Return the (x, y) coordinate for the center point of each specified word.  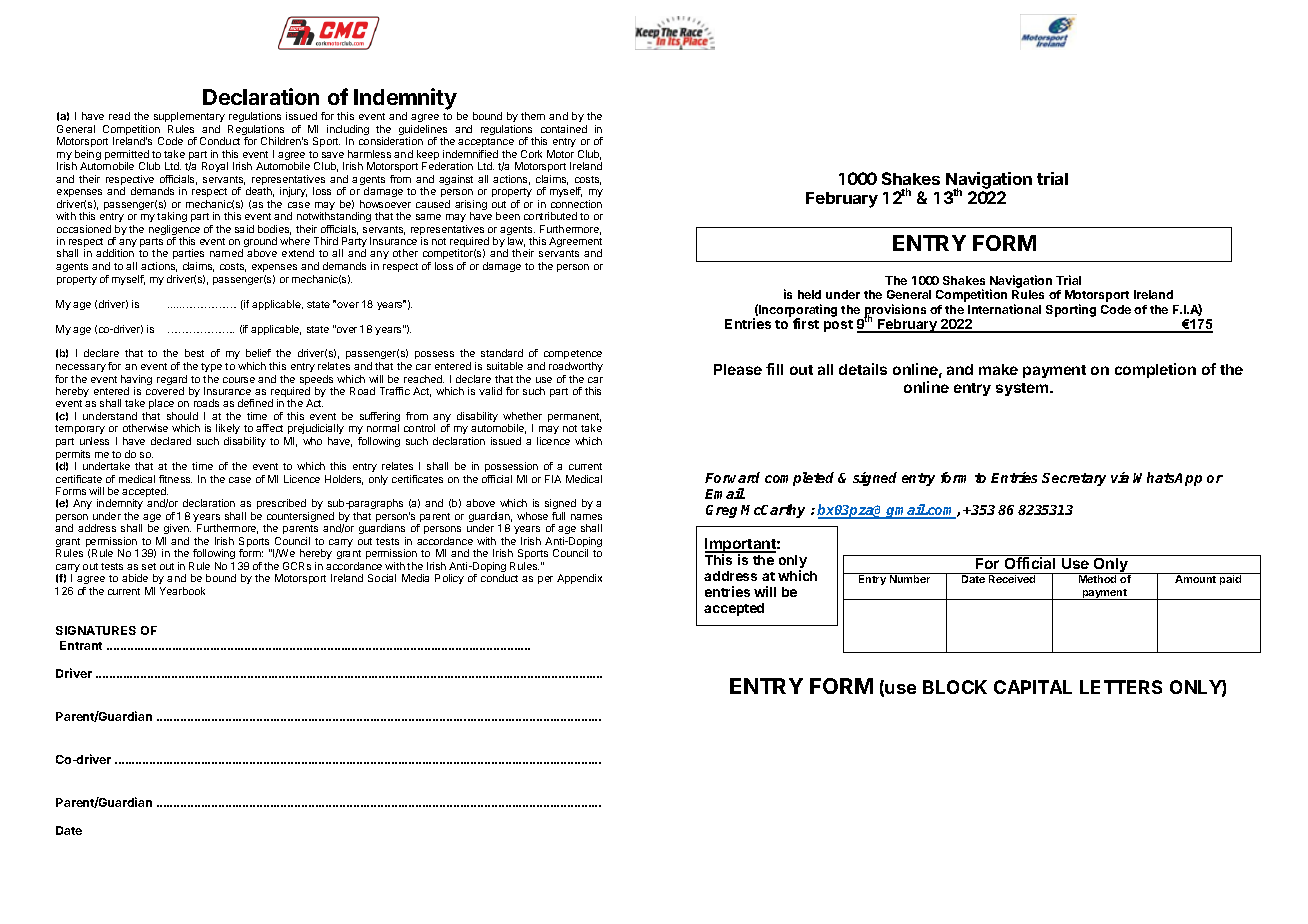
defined (255, 403)
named (226, 253)
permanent (574, 419)
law (516, 242)
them (533, 116)
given (176, 531)
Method (1097, 579)
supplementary (189, 117)
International (1004, 309)
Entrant (81, 645)
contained (564, 129)
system (1023, 389)
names (586, 517)
